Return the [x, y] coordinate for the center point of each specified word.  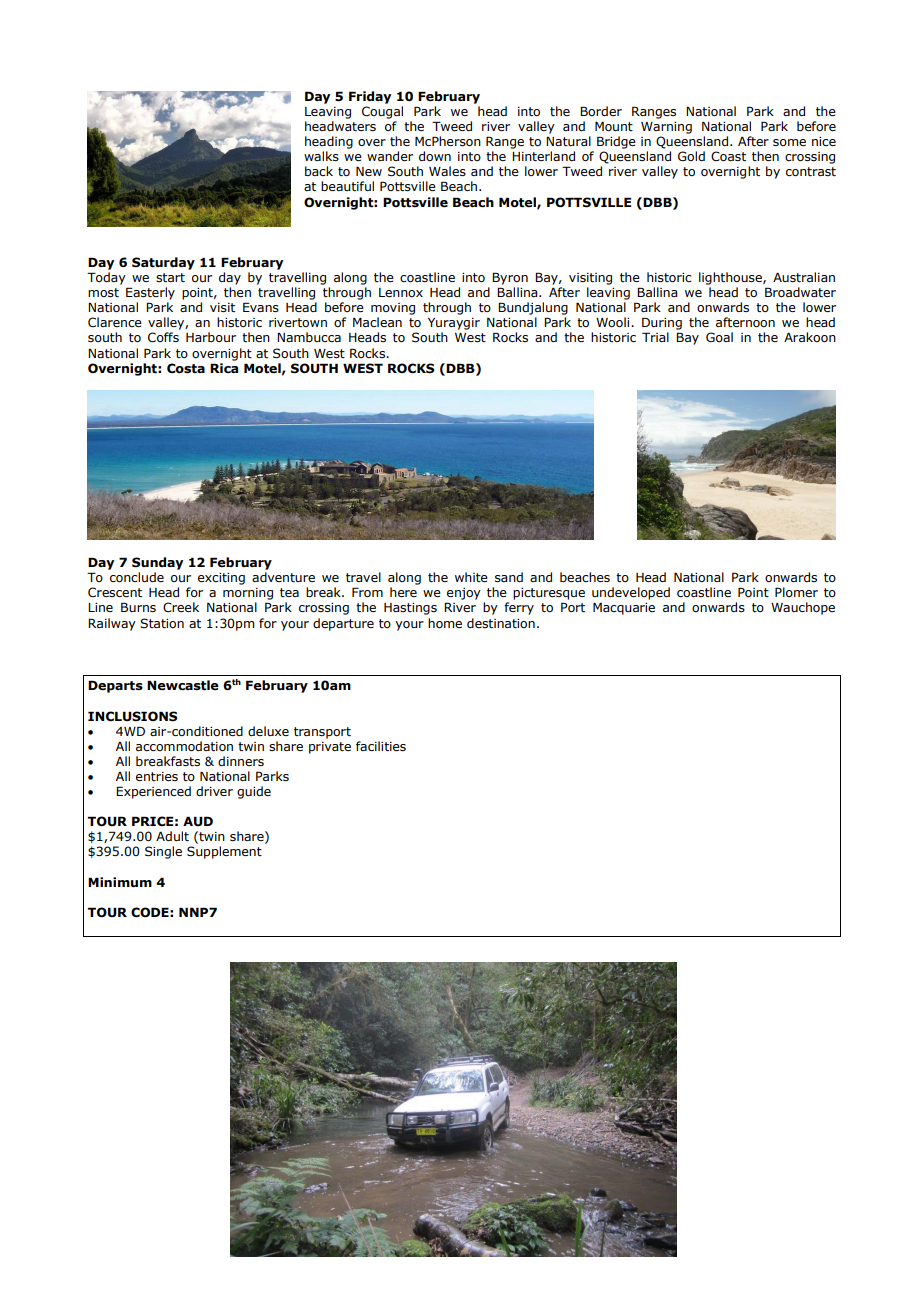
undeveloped [631, 593]
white [471, 577]
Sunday [157, 563]
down [435, 156]
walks [321, 156]
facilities [381, 746]
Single [163, 852]
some [789, 142]
